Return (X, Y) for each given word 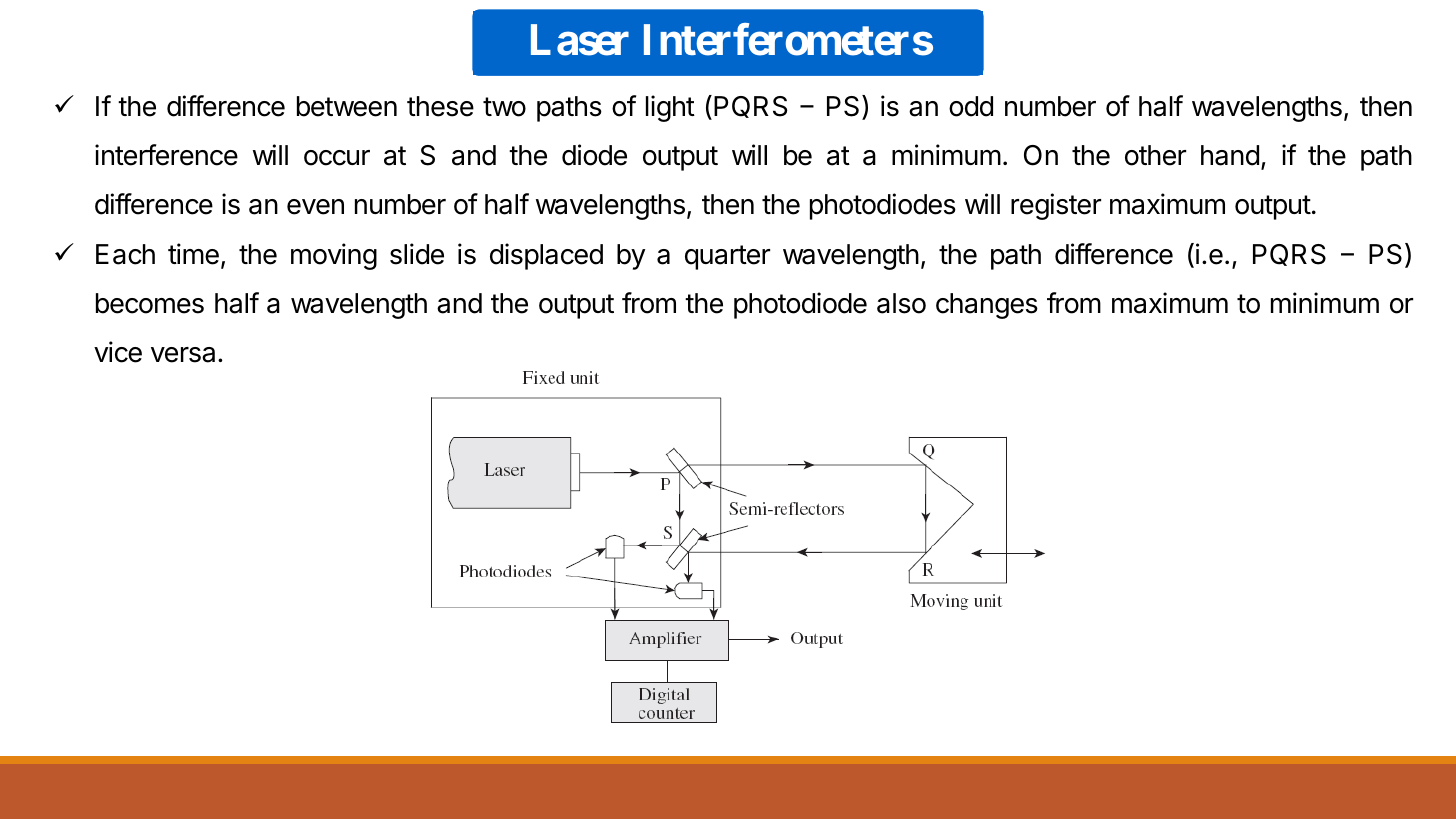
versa (185, 355)
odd (971, 106)
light (670, 108)
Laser (580, 40)
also (901, 303)
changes (987, 306)
